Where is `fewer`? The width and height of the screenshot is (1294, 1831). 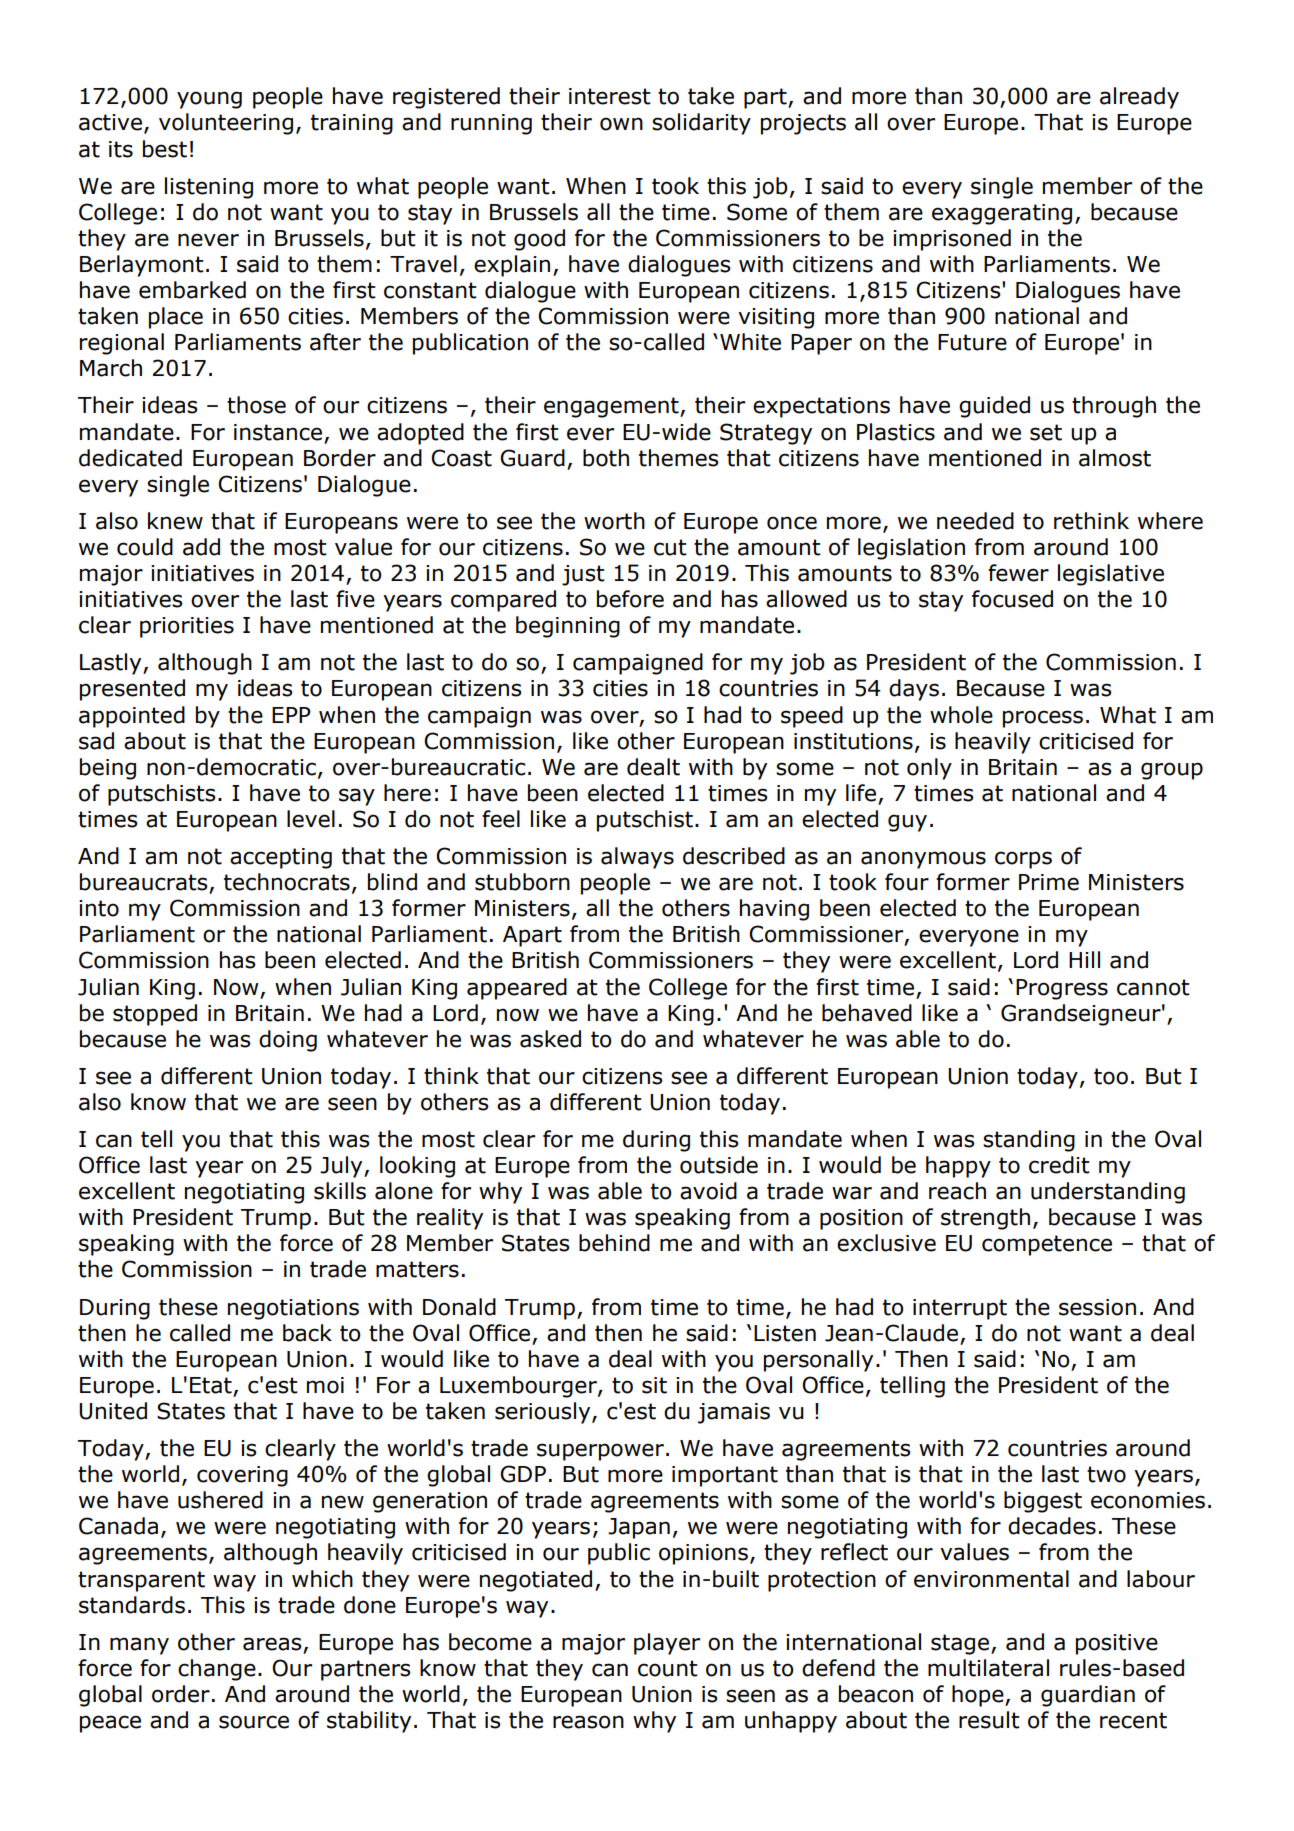
fewer is located at coordinates (1018, 573).
